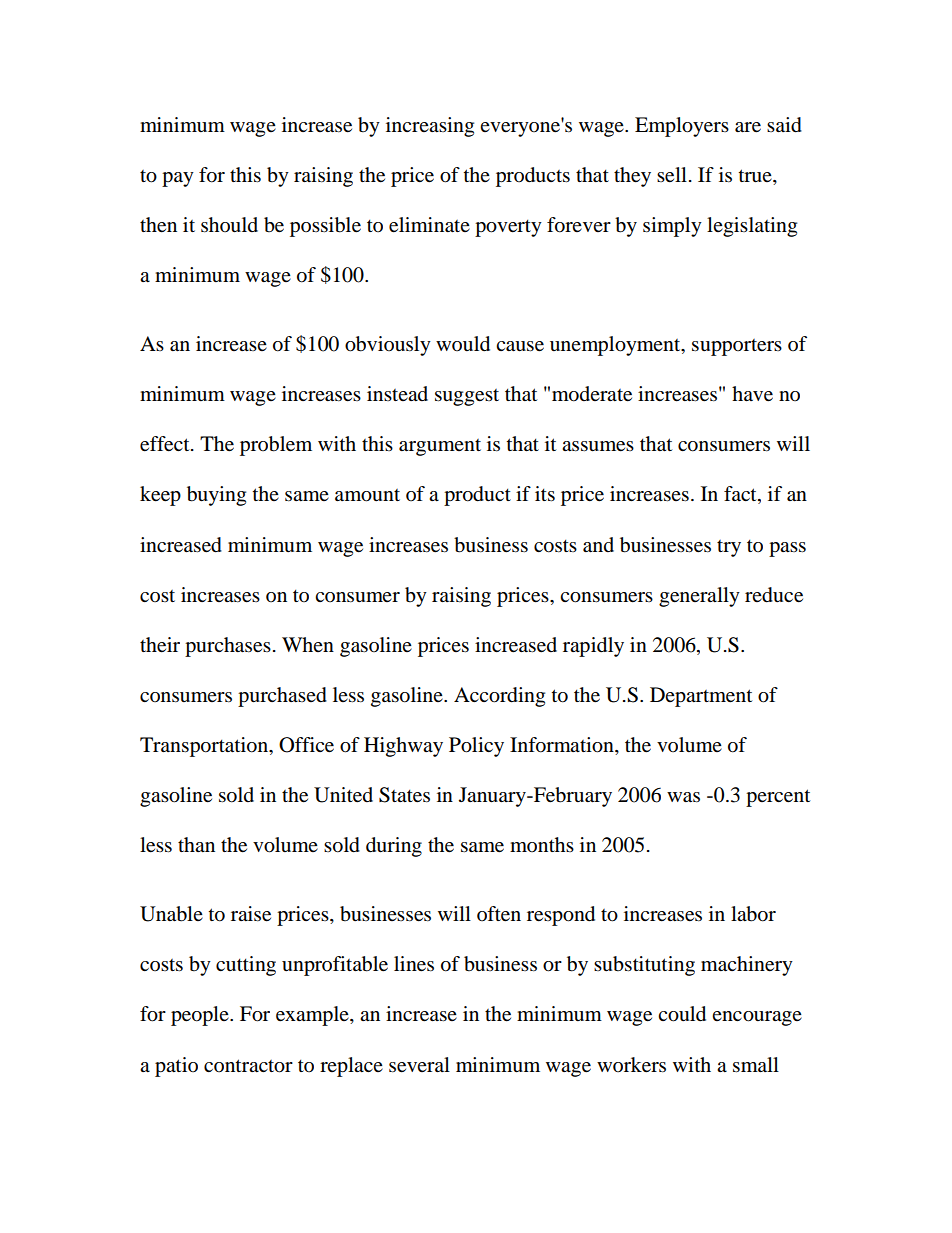 Image resolution: width=952 pixels, height=1233 pixels. What do you see at coordinates (499, 697) in the screenshot?
I see `According` at bounding box center [499, 697].
